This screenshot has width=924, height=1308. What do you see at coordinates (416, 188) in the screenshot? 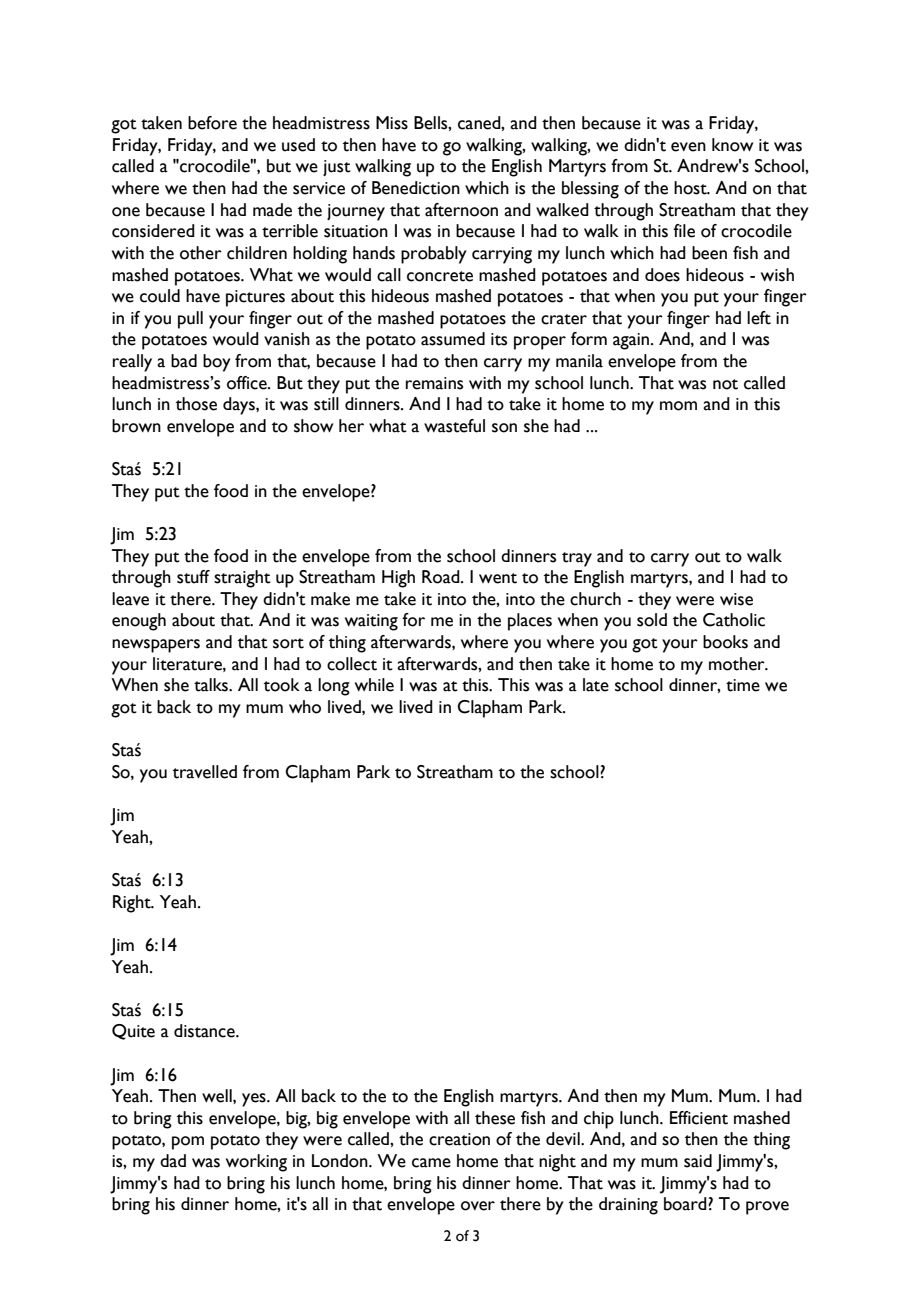
I see `Benediction` at bounding box center [416, 188].
